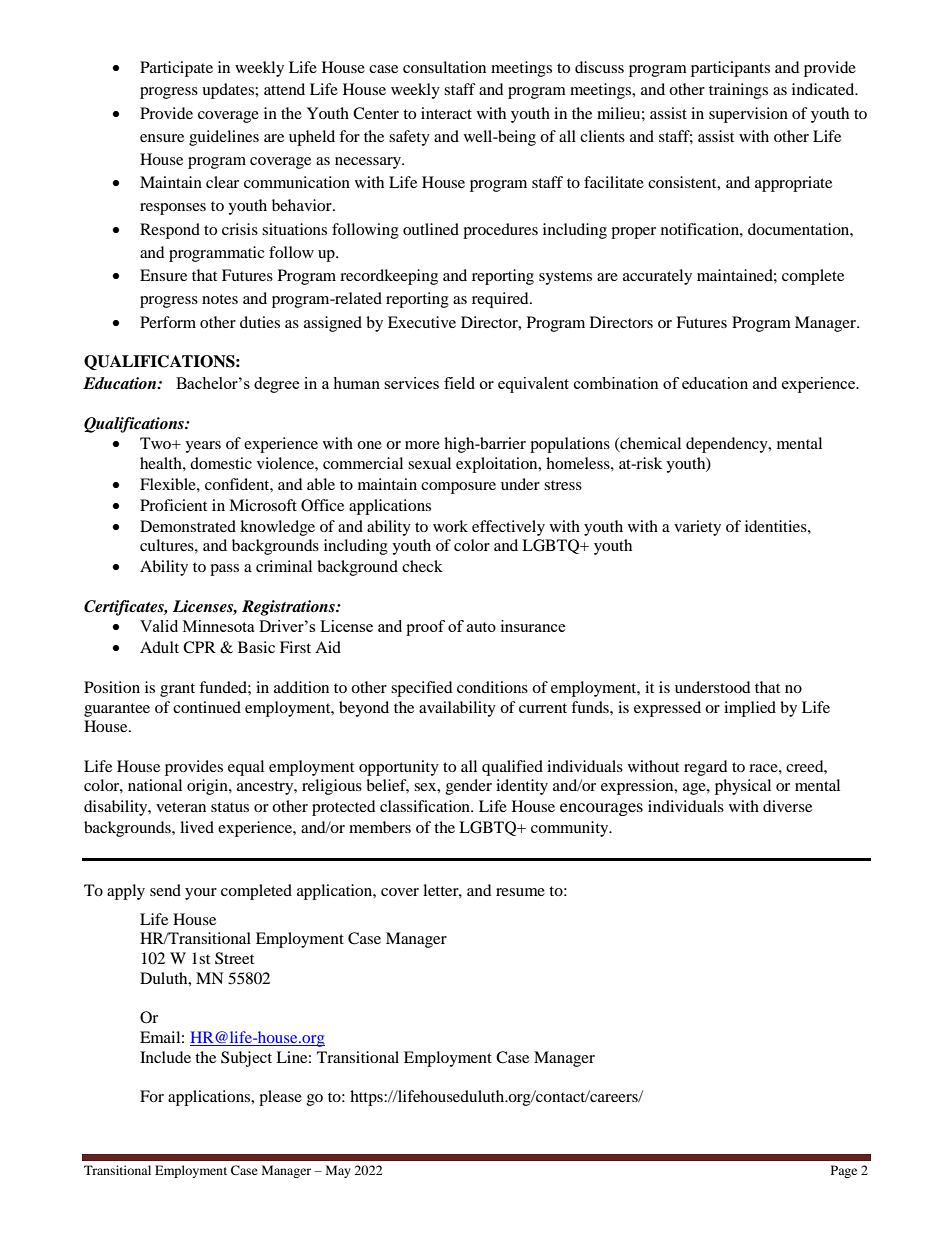  Describe the element at coordinates (501, 300) in the screenshot. I see `required` at that location.
